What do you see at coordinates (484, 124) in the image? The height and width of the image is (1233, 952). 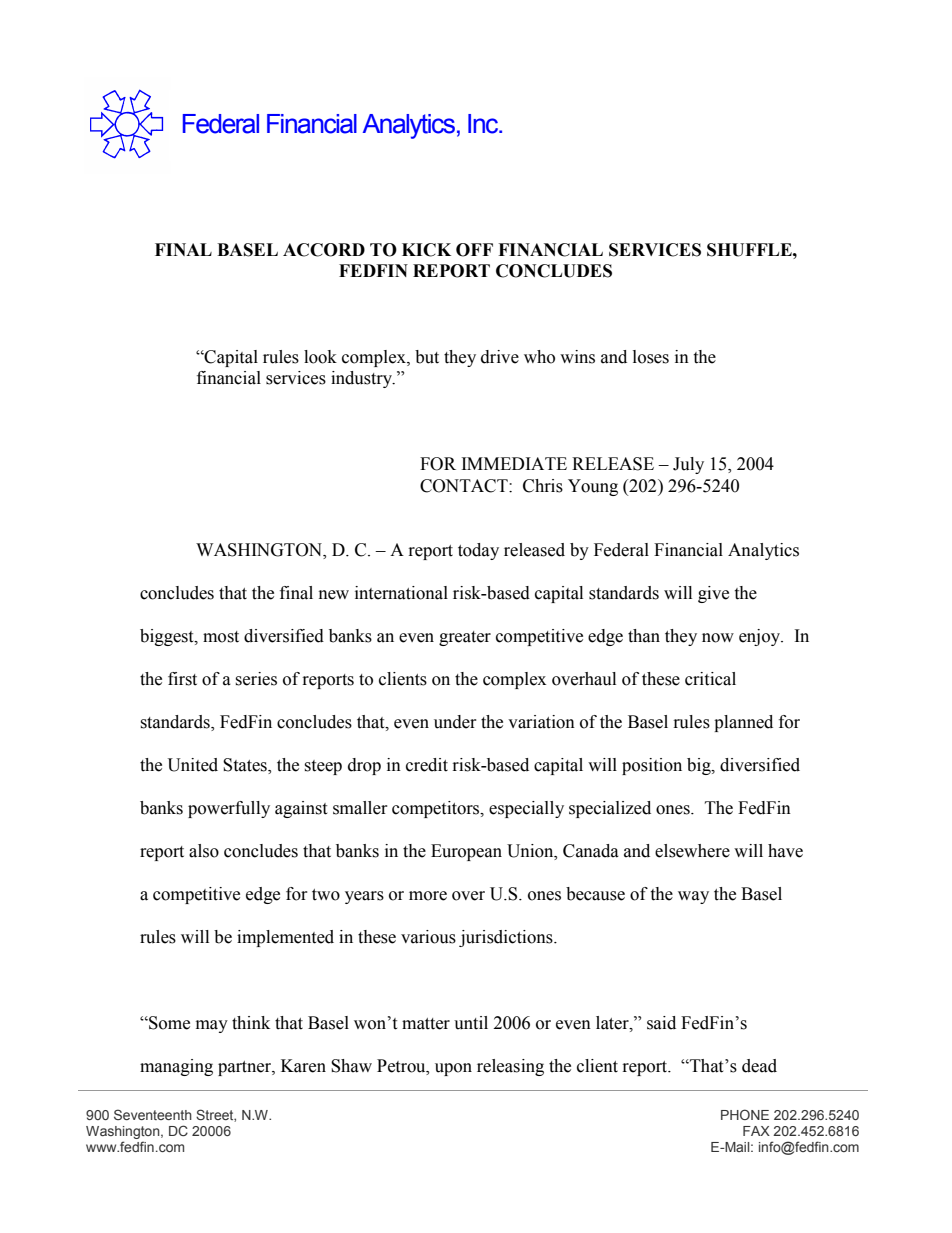 I see `Inc` at bounding box center [484, 124].
